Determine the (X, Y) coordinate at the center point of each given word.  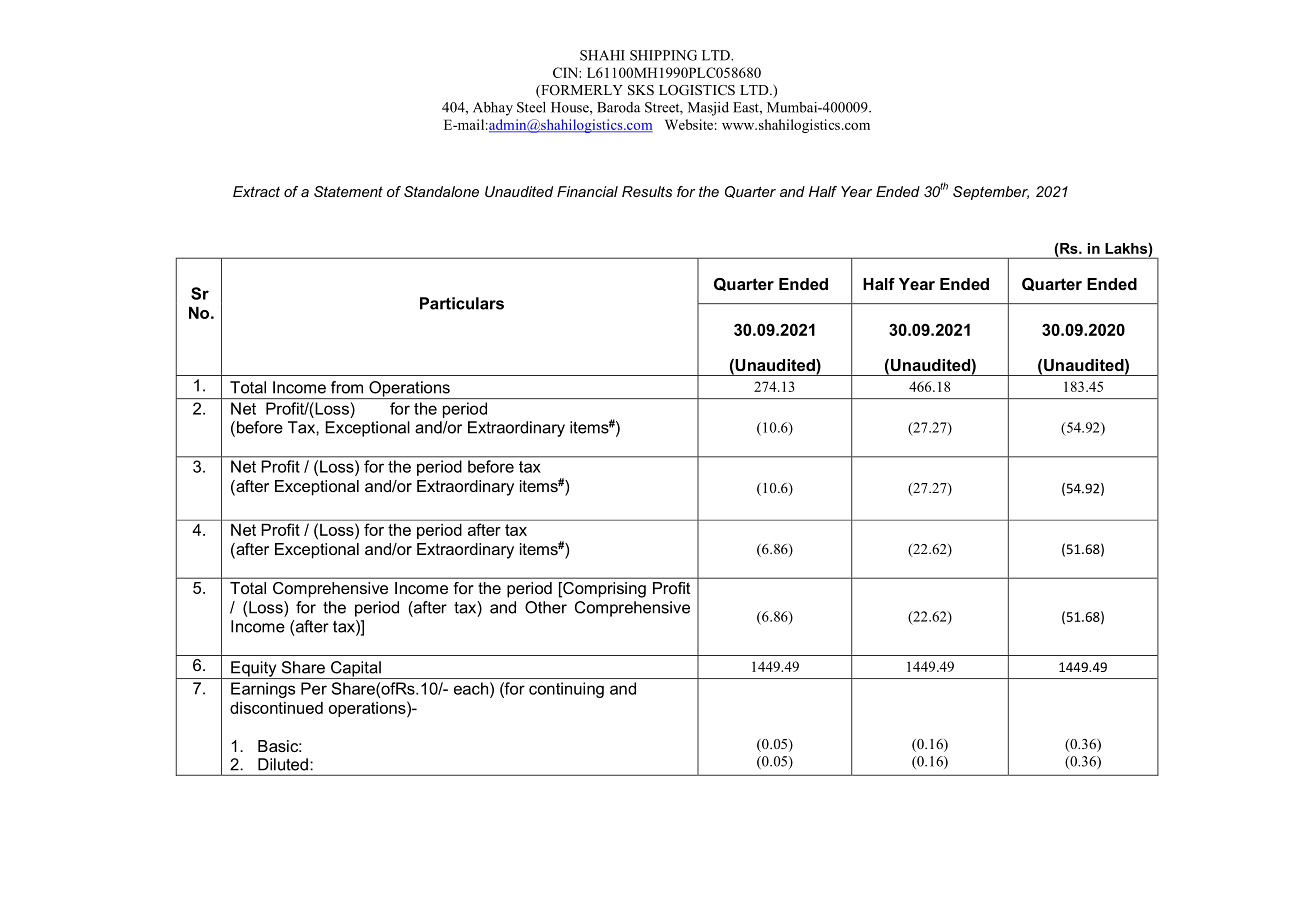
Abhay (493, 109)
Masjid (708, 109)
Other (546, 607)
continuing (566, 690)
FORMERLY (581, 91)
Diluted (283, 764)
